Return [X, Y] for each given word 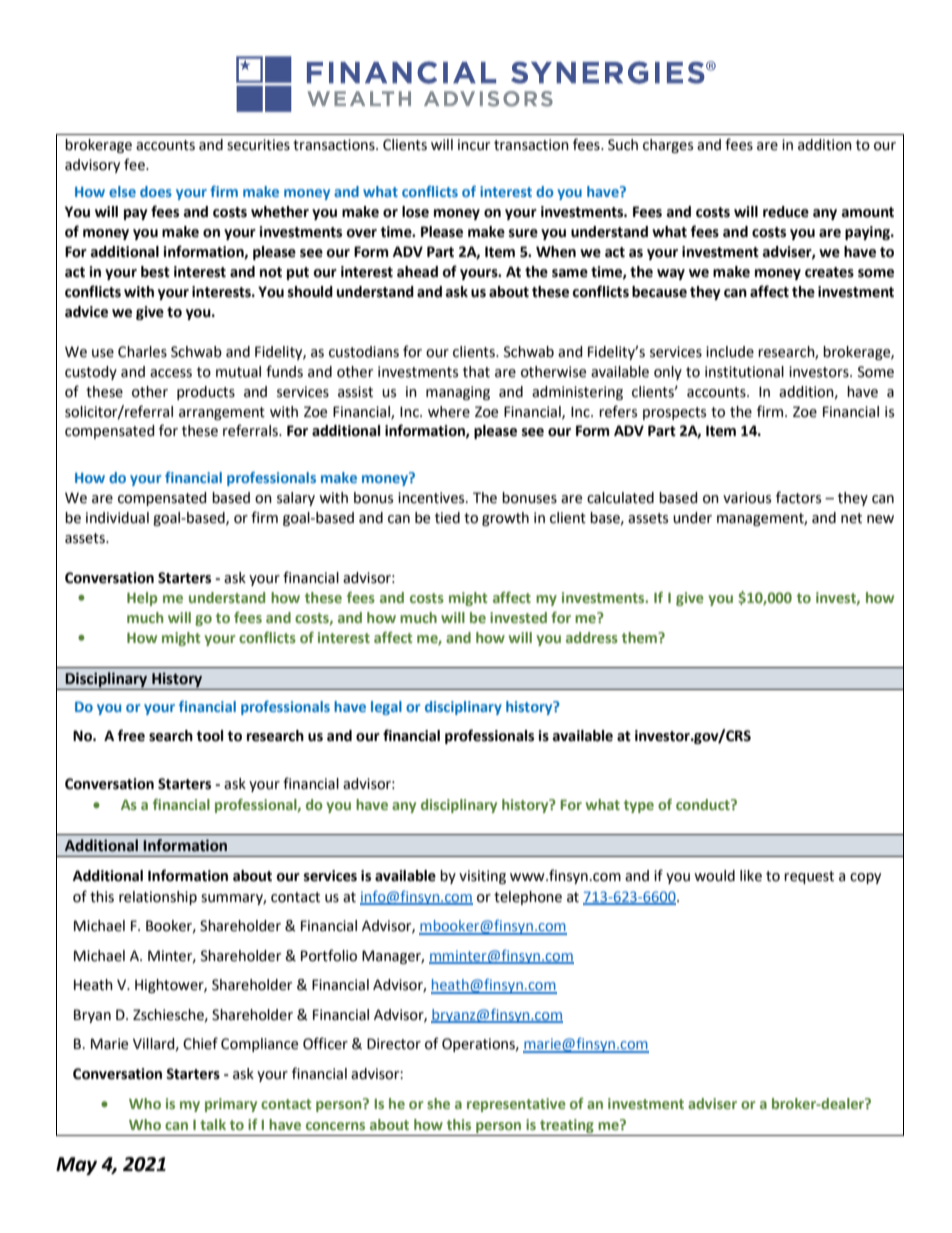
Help [142, 599]
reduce [786, 212]
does [156, 191]
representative [516, 1105]
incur [474, 145]
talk [213, 1124]
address [592, 637]
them [640, 637]
